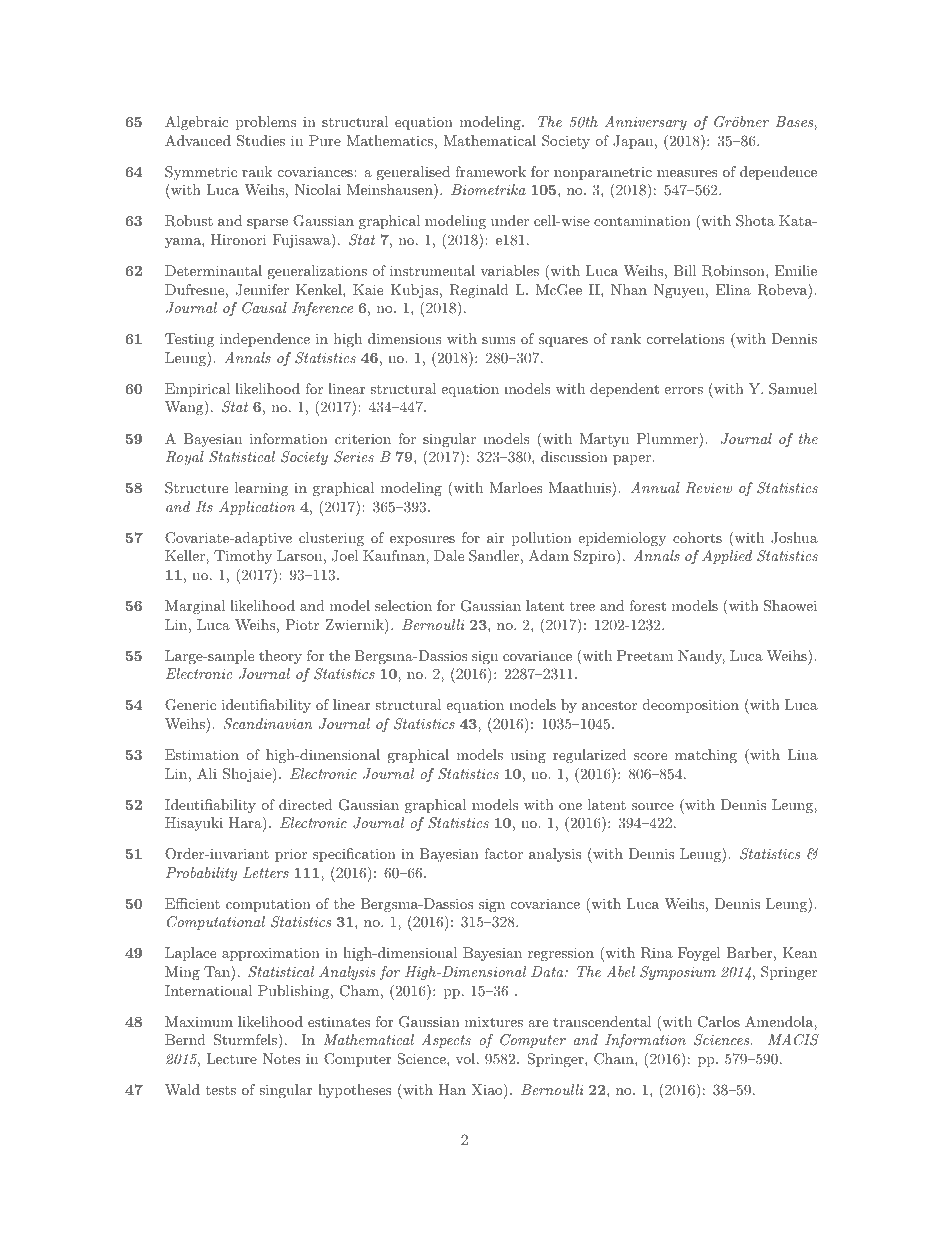 The width and height of the screenshot is (952, 1233). What do you see at coordinates (697, 537) in the screenshot?
I see `cohorts` at bounding box center [697, 537].
